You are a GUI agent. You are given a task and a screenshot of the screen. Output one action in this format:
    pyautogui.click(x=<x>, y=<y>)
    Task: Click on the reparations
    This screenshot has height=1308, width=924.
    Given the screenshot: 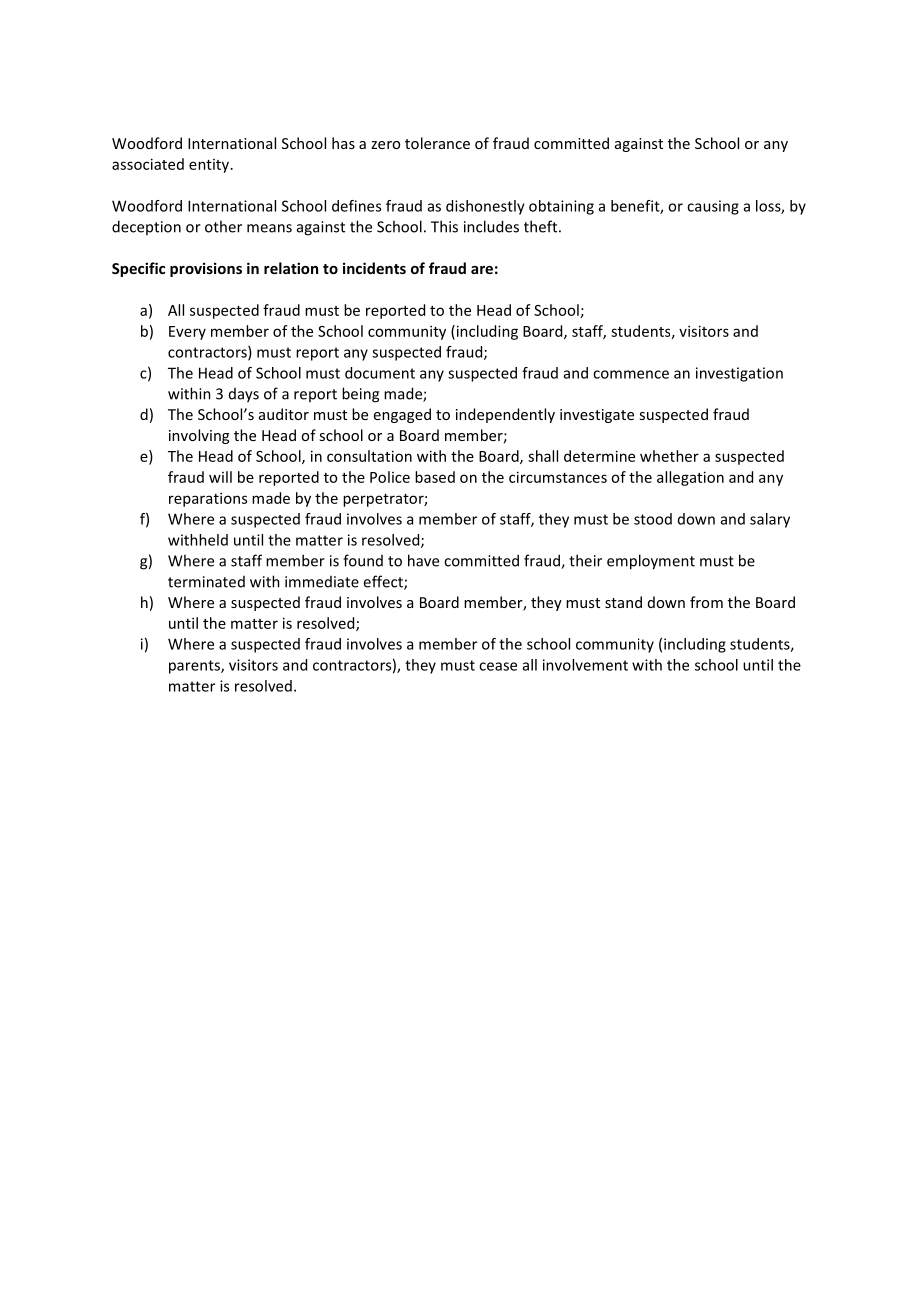 What is the action you would take?
    pyautogui.click(x=208, y=499)
